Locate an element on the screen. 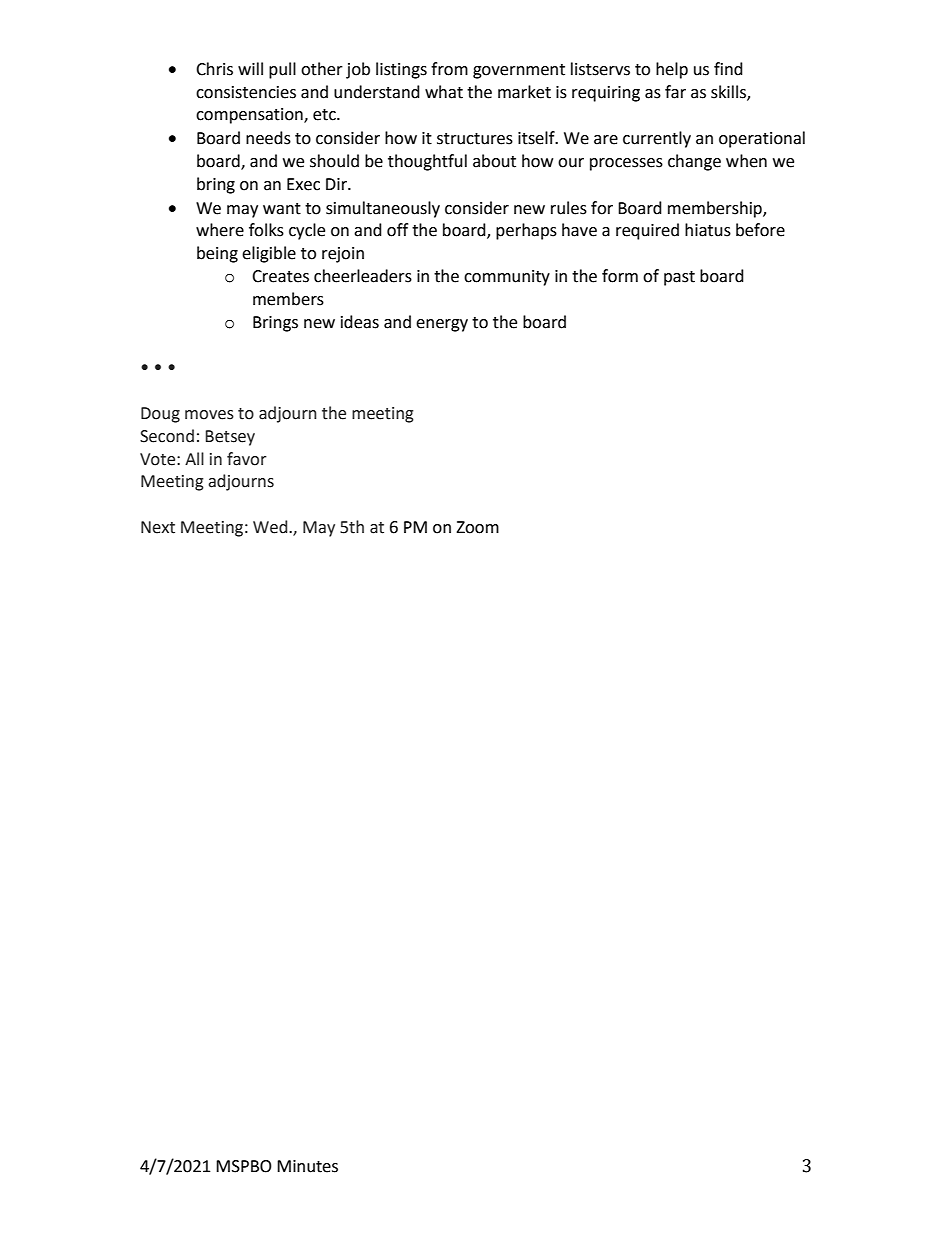 This screenshot has width=952, height=1233. far is located at coordinates (675, 92).
